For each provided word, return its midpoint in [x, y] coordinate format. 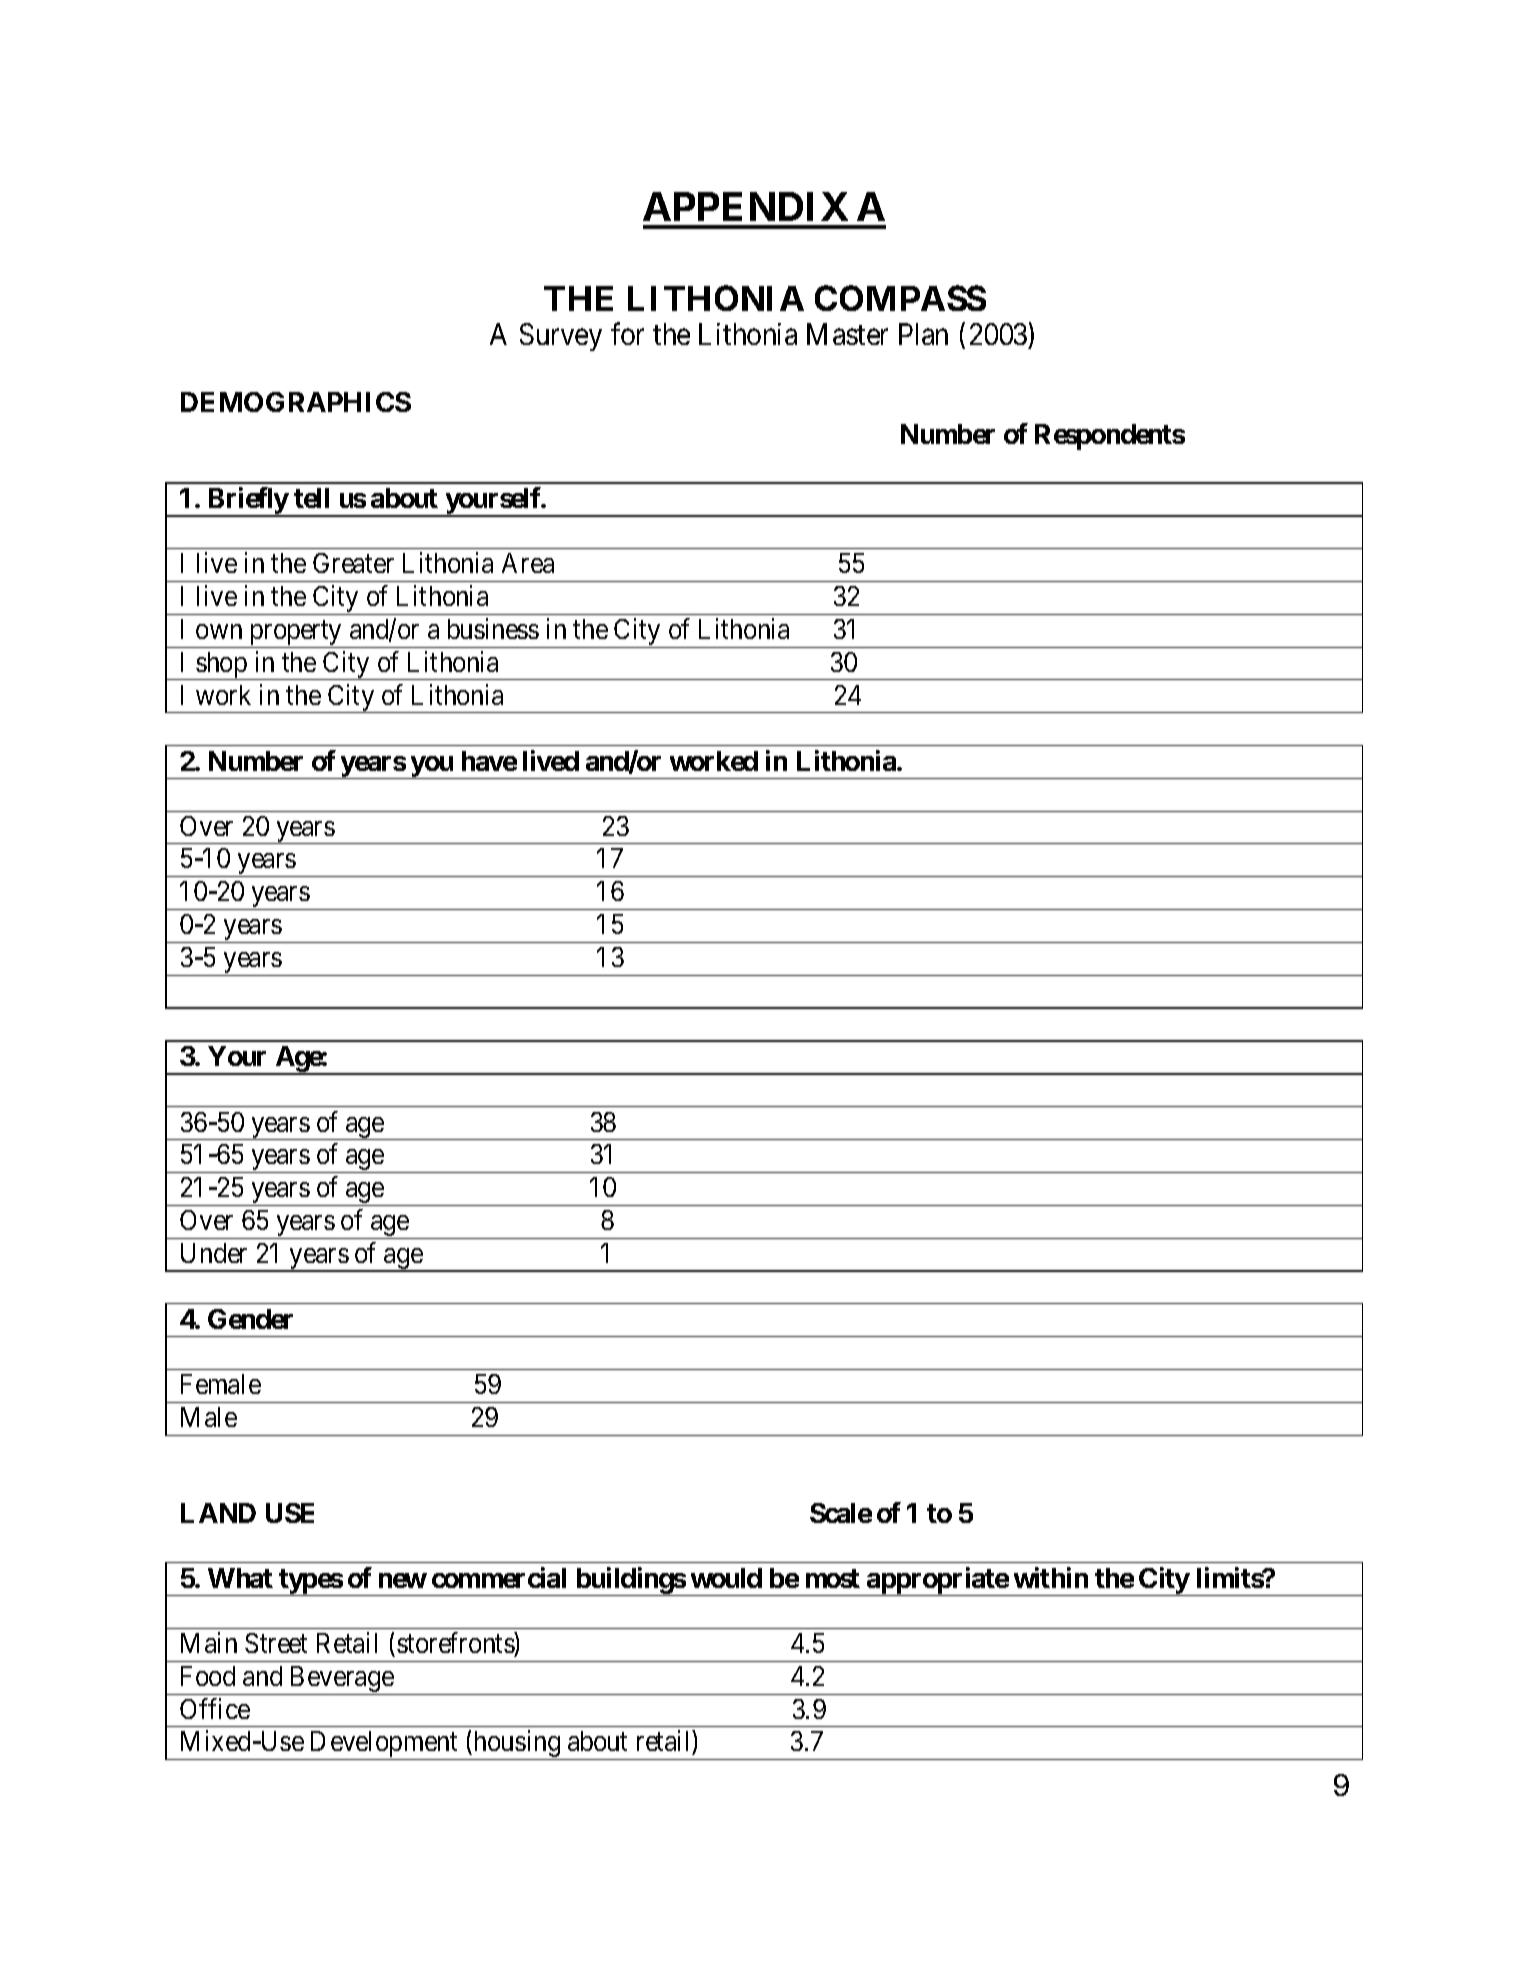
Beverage [341, 1680]
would [726, 1578]
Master [847, 334]
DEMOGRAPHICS [296, 402]
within [1051, 1577]
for [627, 334]
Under [214, 1253]
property [296, 634]
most [833, 1578]
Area [528, 563]
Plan [923, 334]
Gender [250, 1319]
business [493, 628]
